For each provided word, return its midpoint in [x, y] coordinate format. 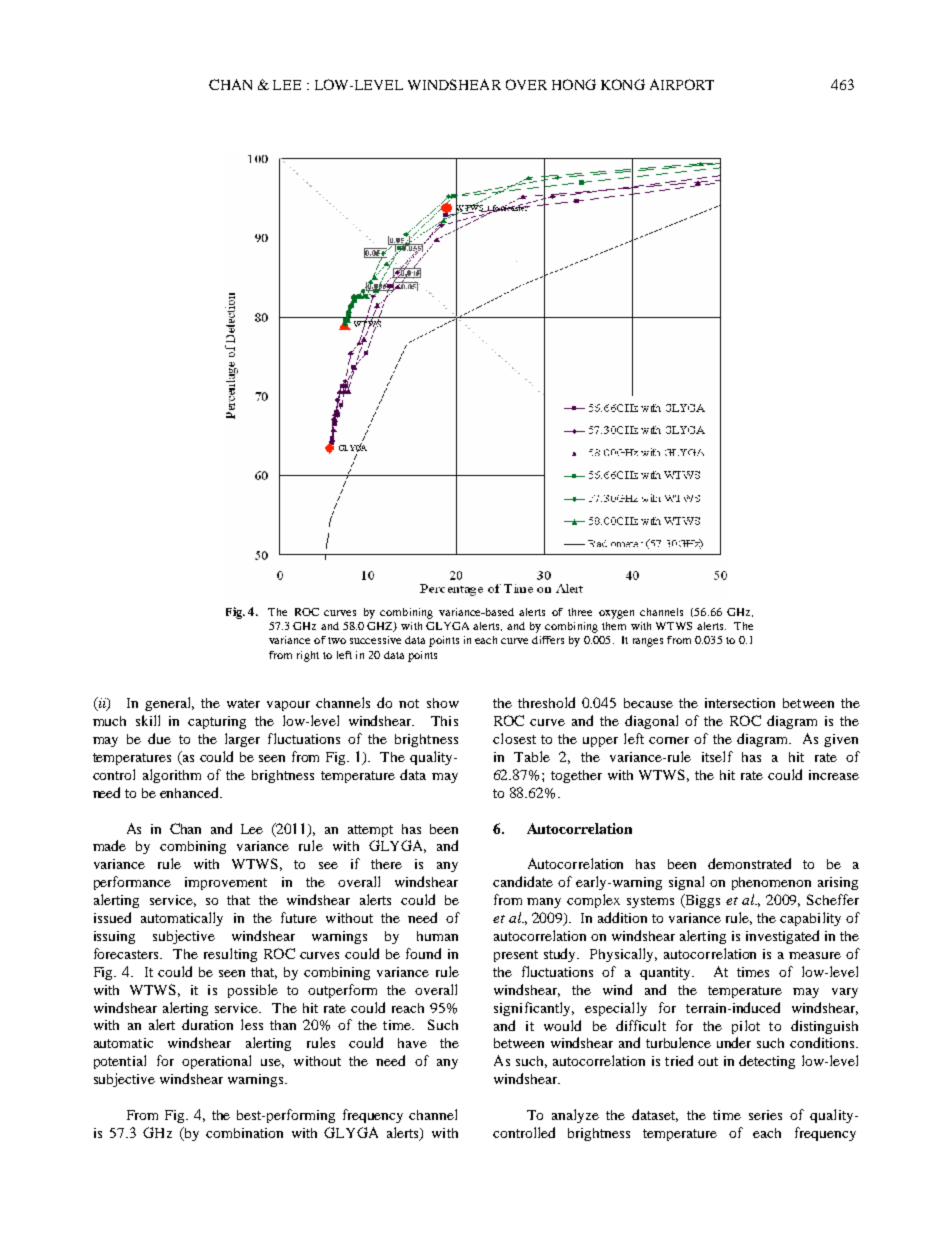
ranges [648, 642]
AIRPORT [682, 84]
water [243, 703]
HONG [574, 84]
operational [216, 1062]
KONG [623, 84]
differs [548, 640]
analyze [575, 1116]
